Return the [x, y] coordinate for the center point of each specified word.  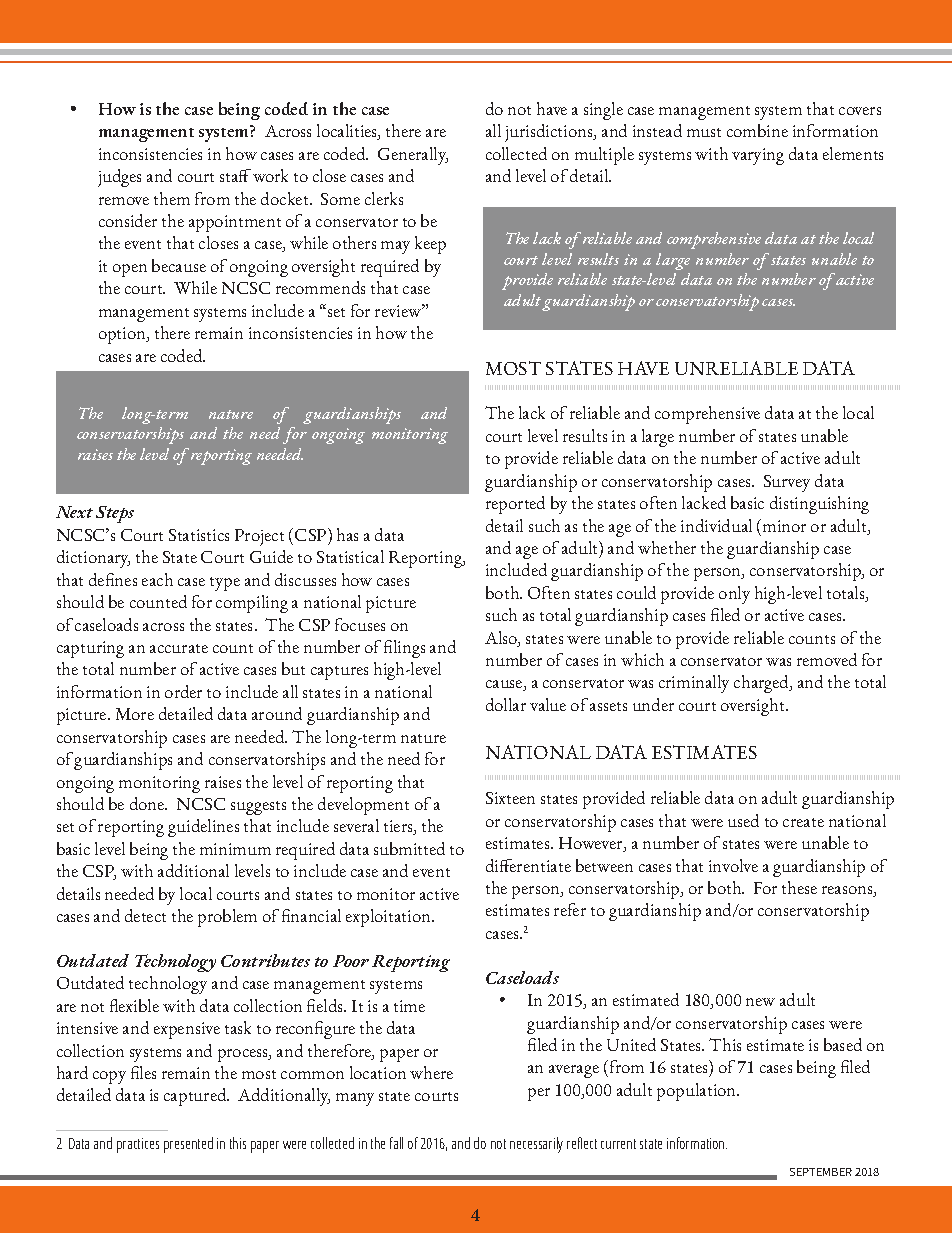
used [743, 820]
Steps [115, 514]
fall [396, 1143]
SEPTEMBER [821, 1172]
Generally [413, 156]
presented [188, 1145]
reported [515, 505]
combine [757, 130]
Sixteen [510, 798]
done [148, 803]
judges [119, 178]
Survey [787, 483]
